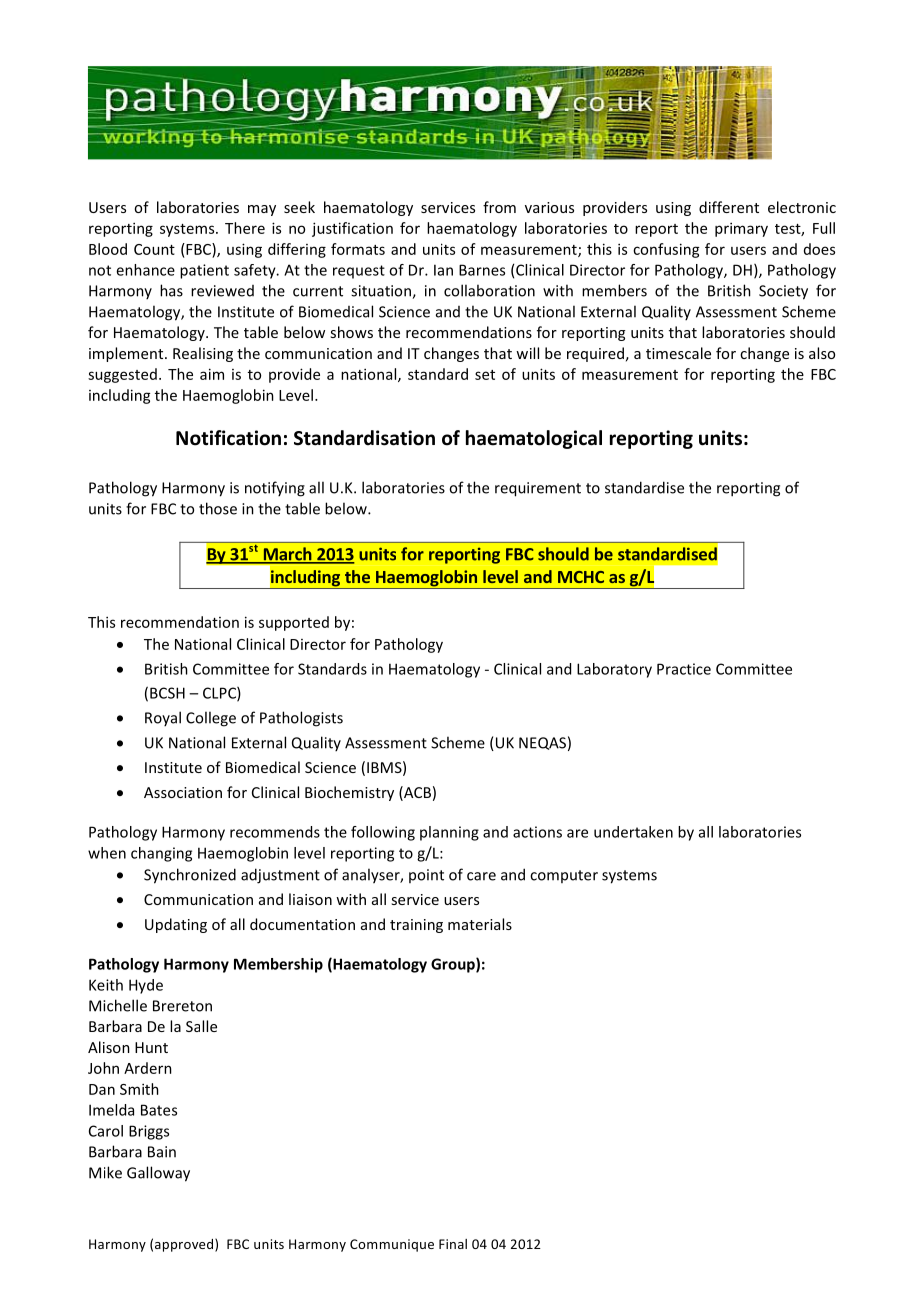 The image size is (924, 1308). What do you see at coordinates (482, 270) in the screenshot?
I see `Barnes` at bounding box center [482, 270].
